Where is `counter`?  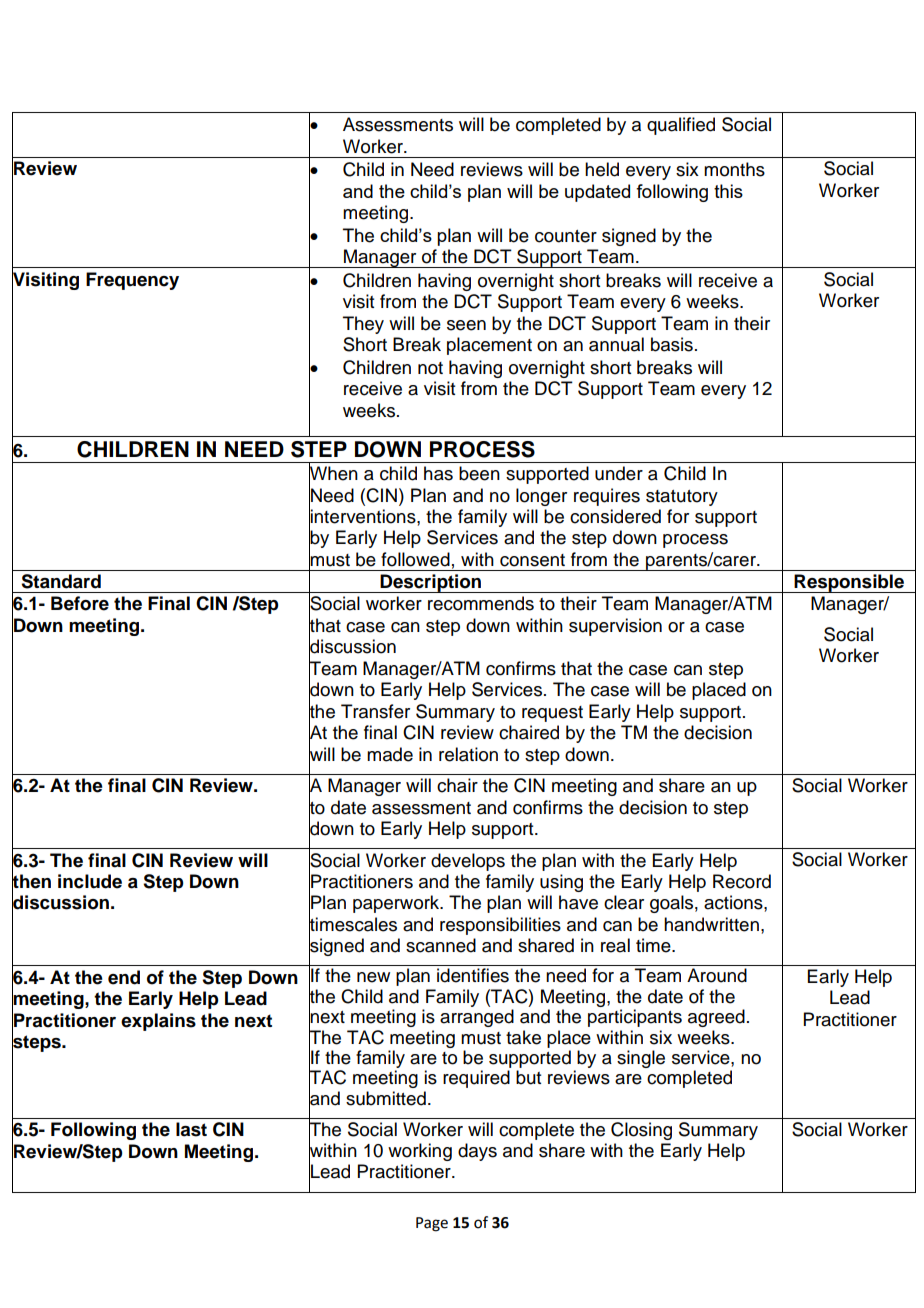 counter is located at coordinates (566, 236).
